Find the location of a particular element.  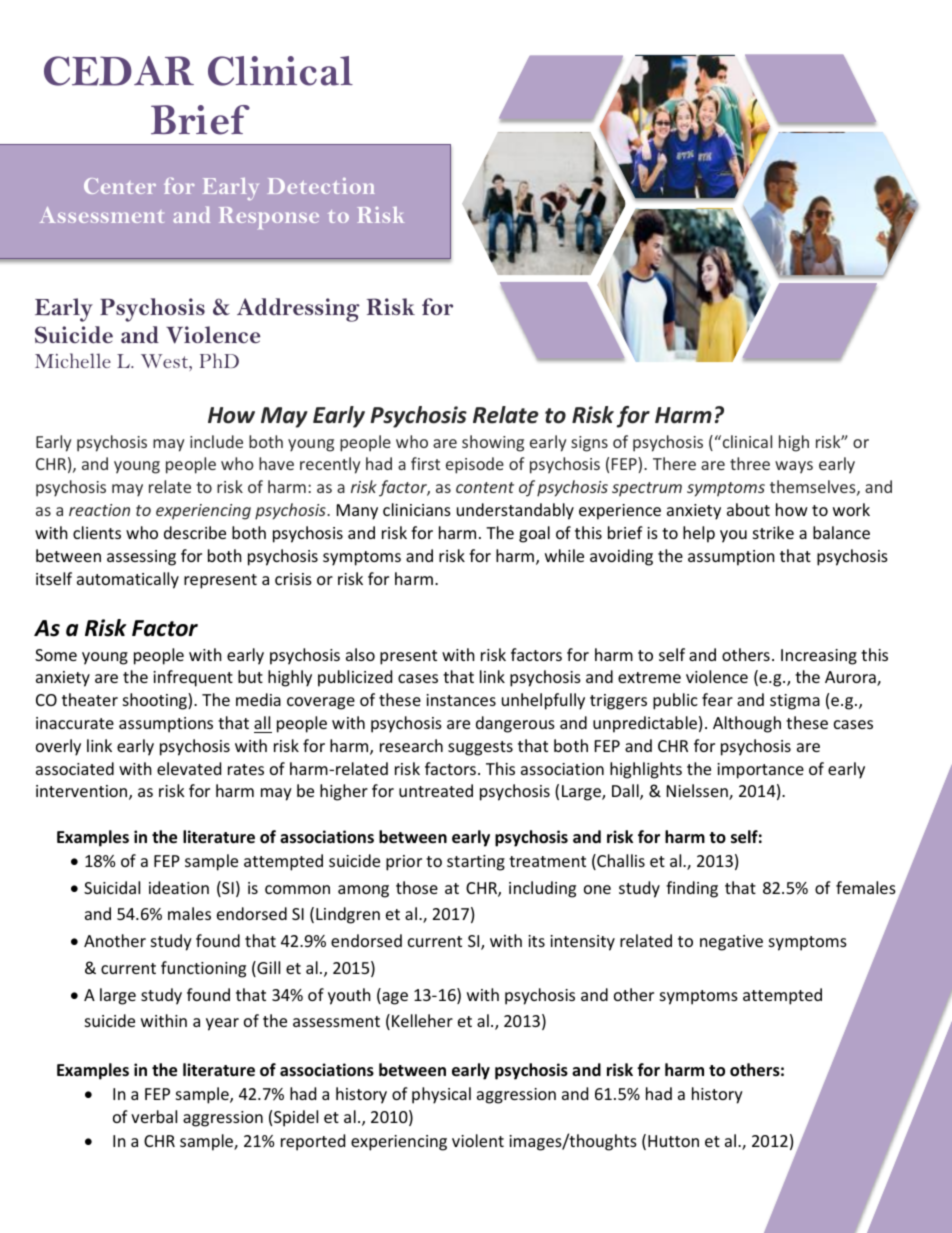

reaction is located at coordinates (99, 510).
